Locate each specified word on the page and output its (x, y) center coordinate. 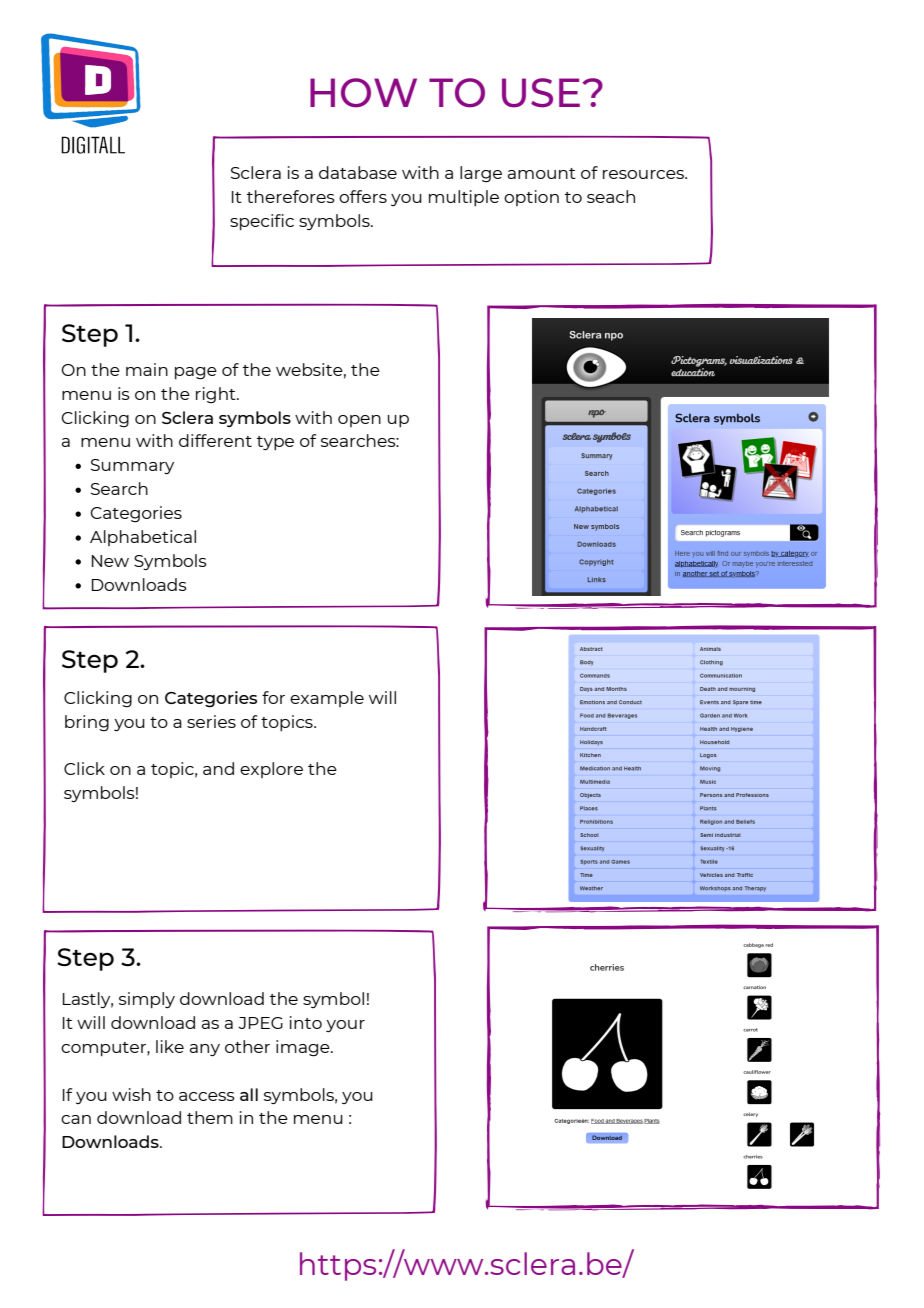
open (359, 421)
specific (262, 222)
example (327, 699)
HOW (363, 93)
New (110, 561)
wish (131, 1094)
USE (541, 93)
